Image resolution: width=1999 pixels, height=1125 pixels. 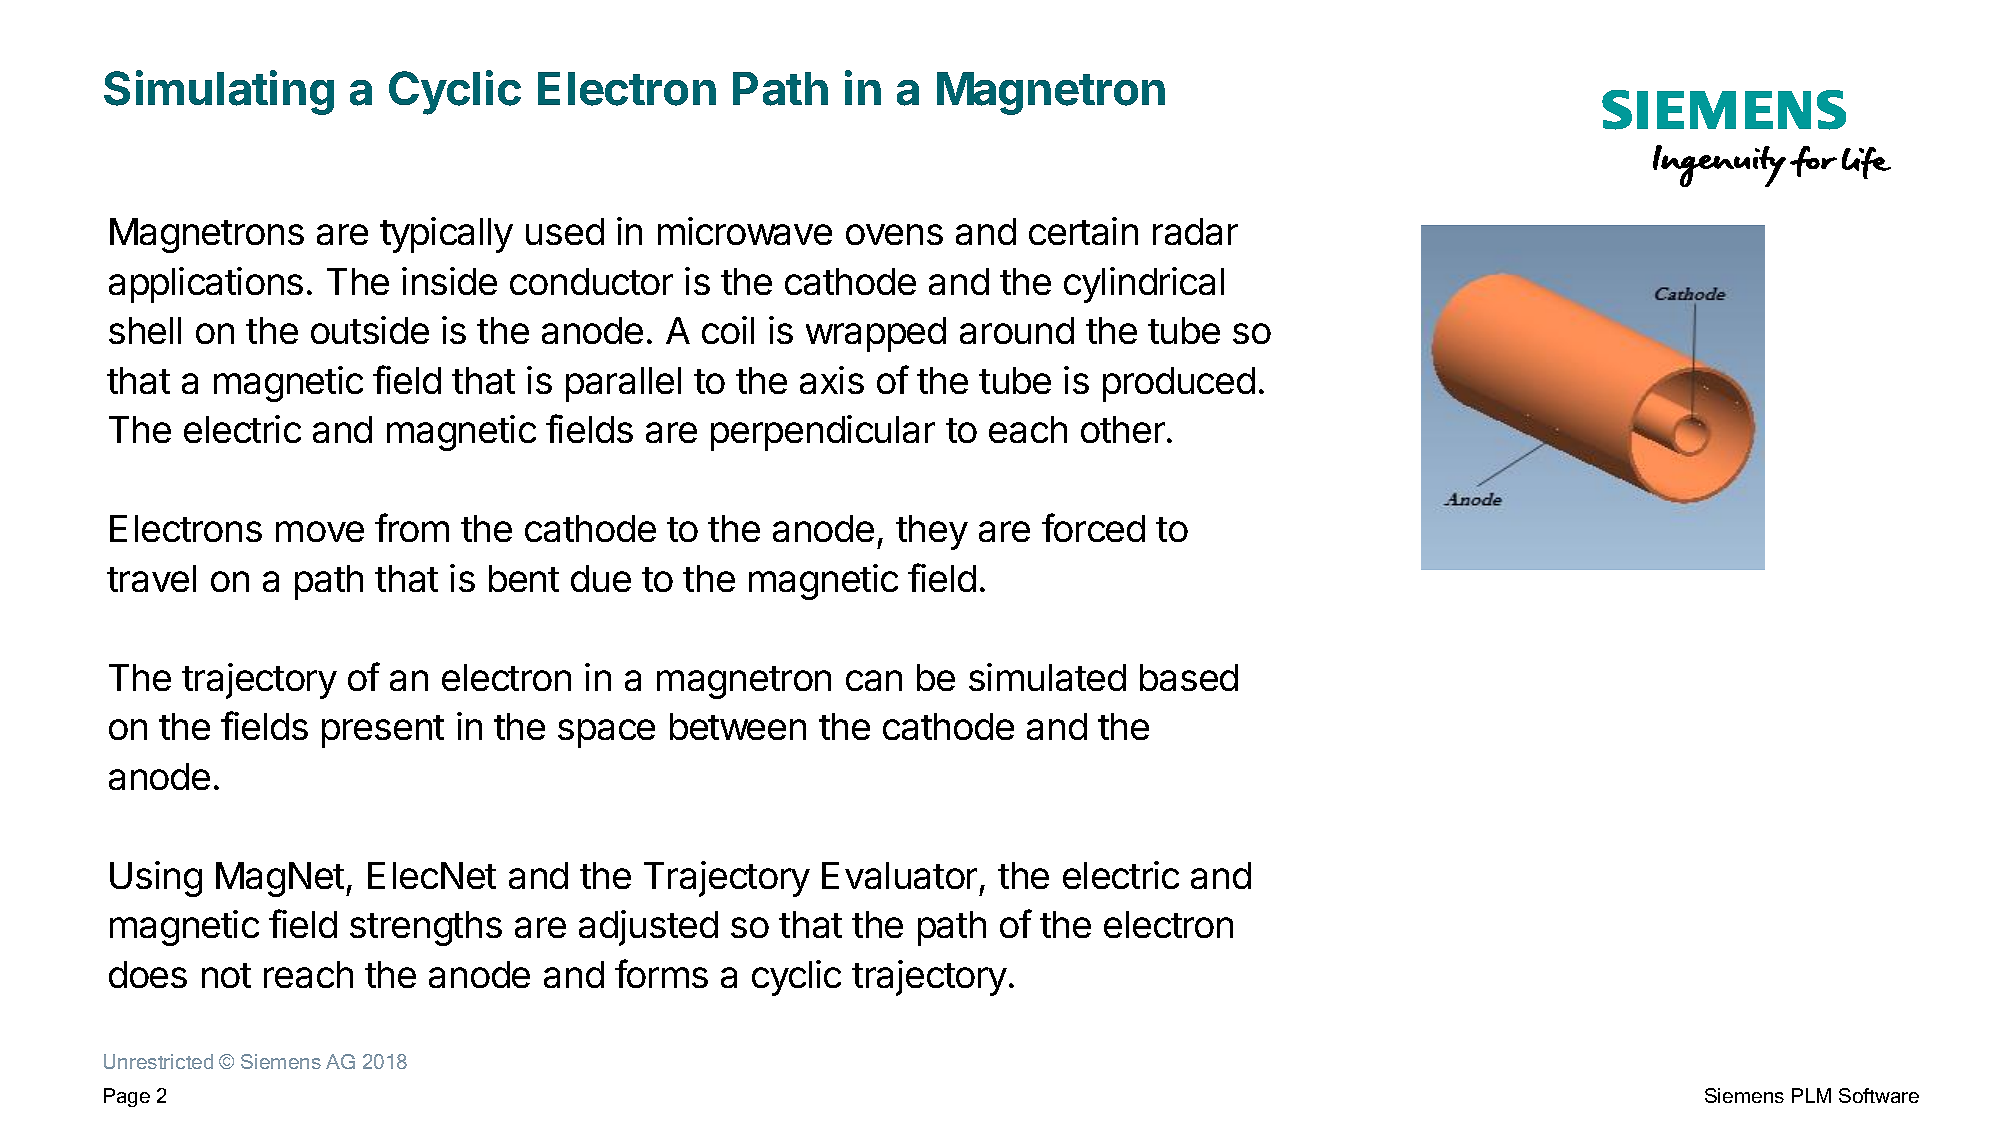 What do you see at coordinates (383, 731) in the screenshot?
I see `present` at bounding box center [383, 731].
